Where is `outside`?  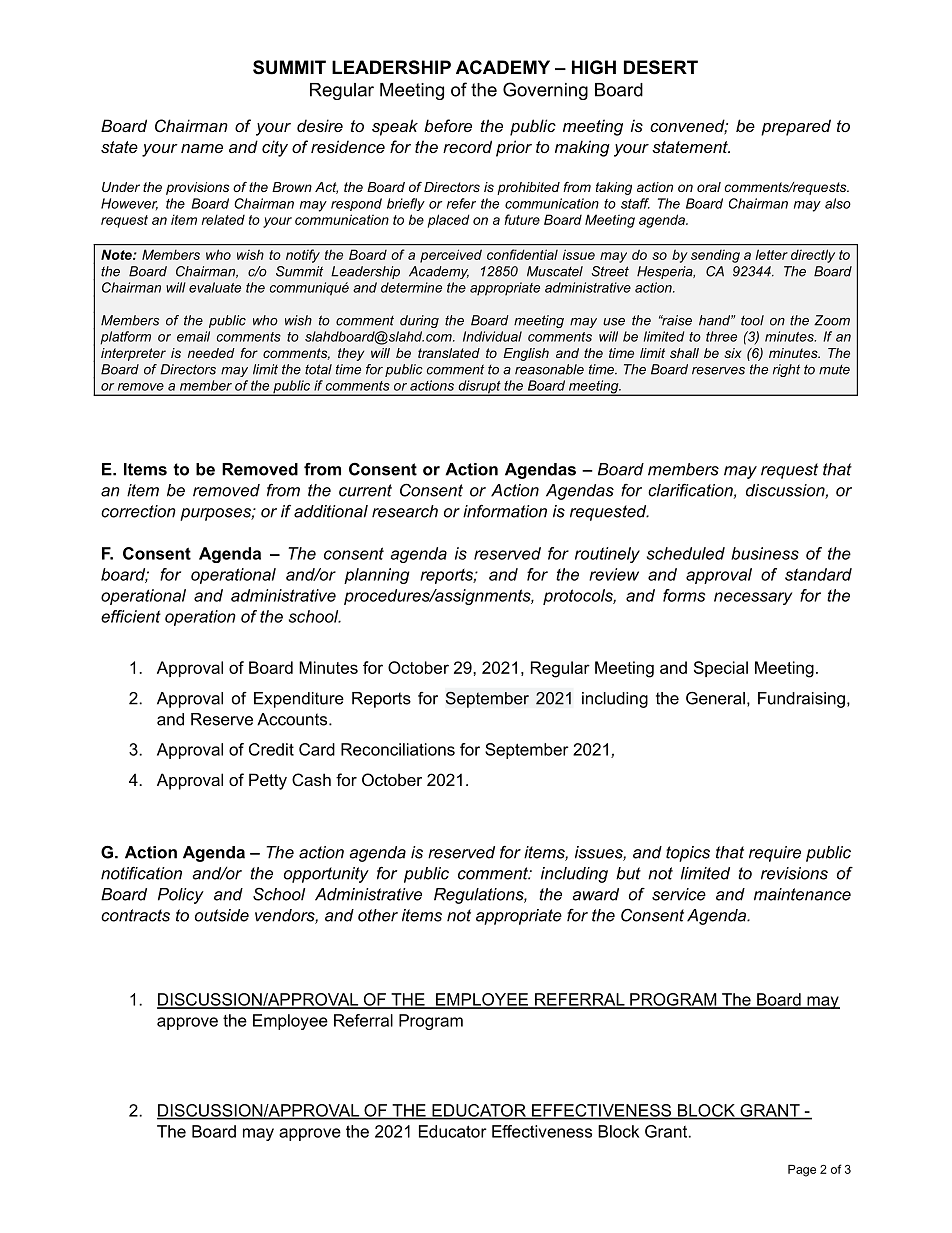
outside is located at coordinates (222, 915).
